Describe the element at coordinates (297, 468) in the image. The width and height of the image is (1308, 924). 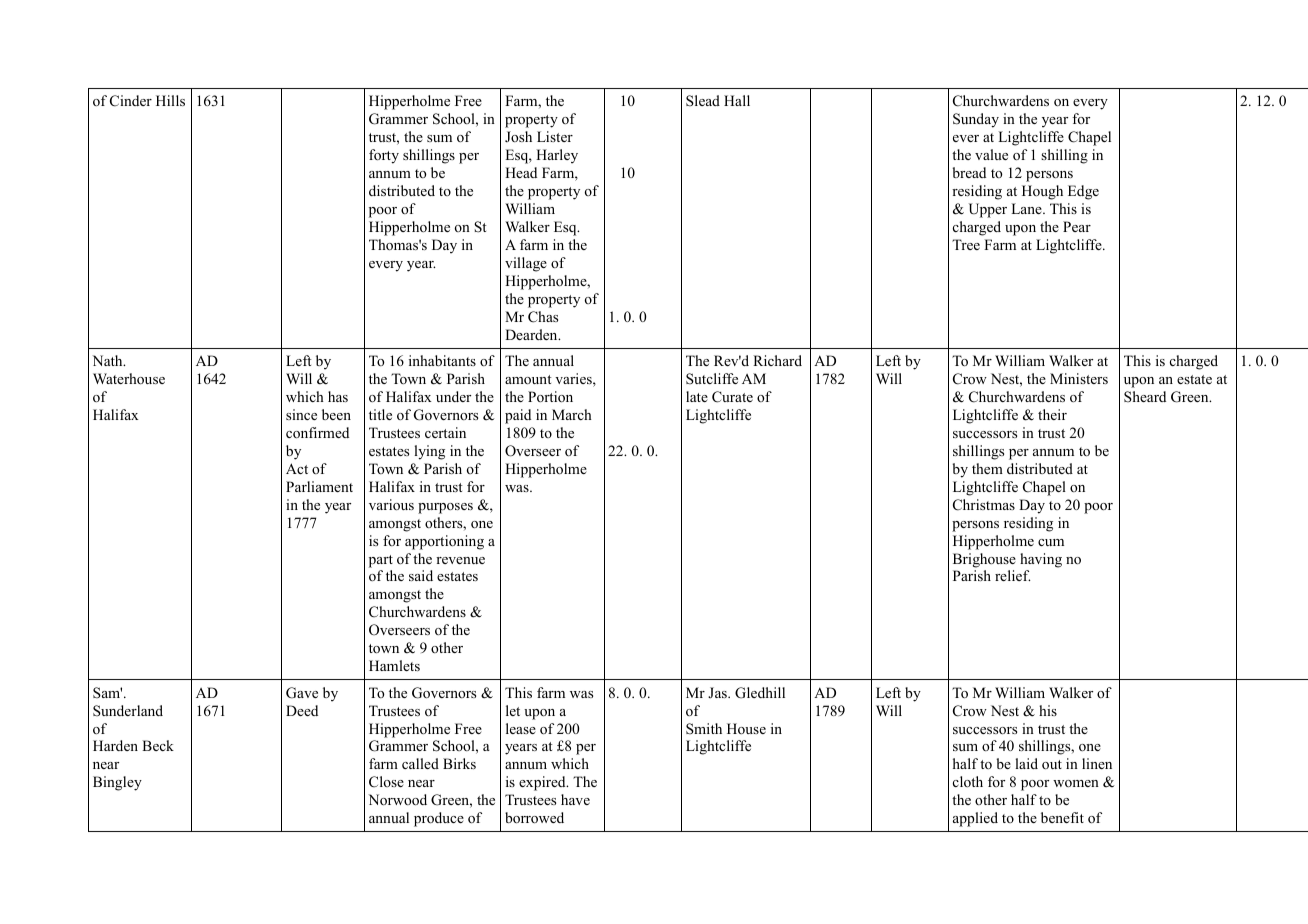
I see `Act` at that location.
